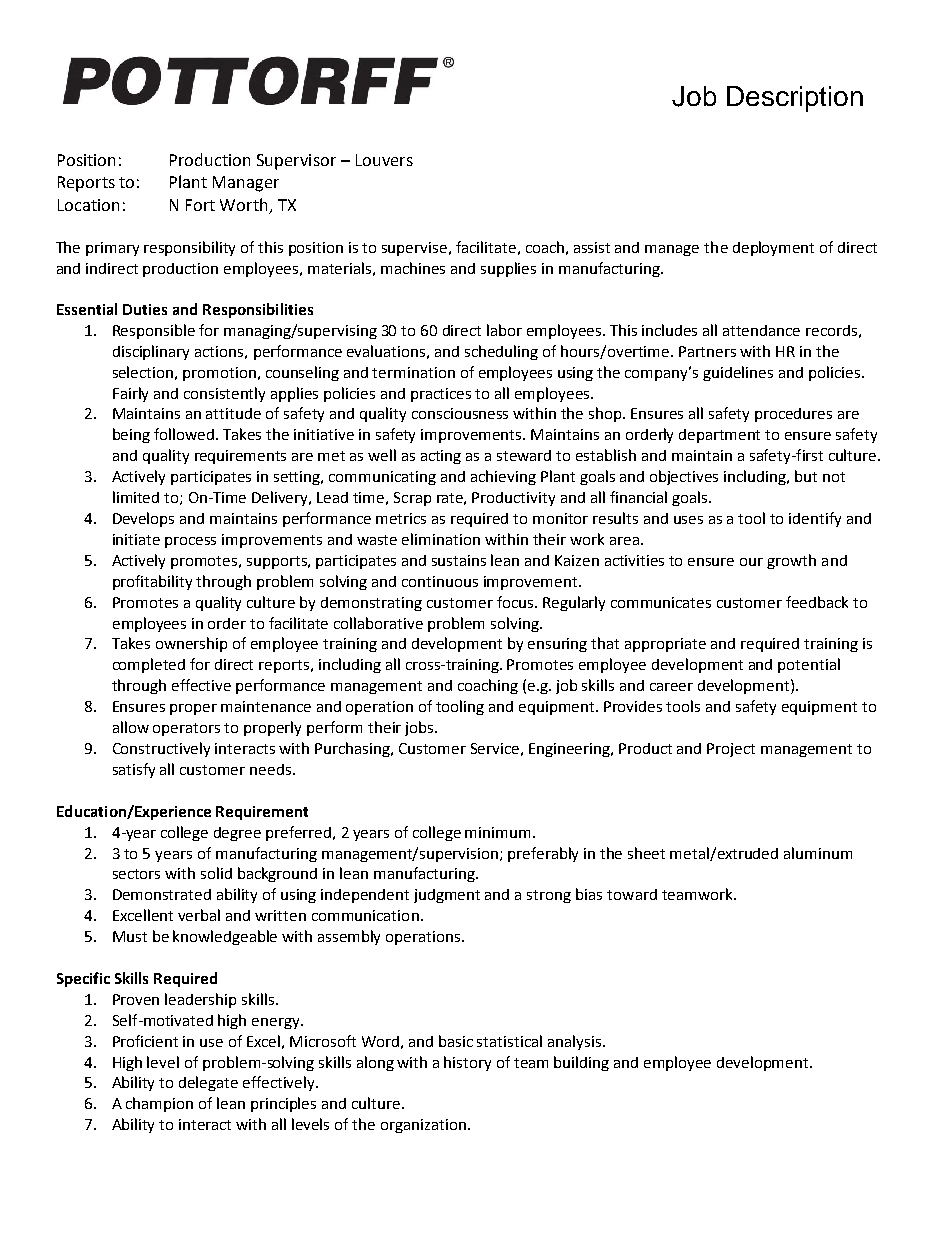 This screenshot has width=952, height=1233. I want to click on champion, so click(159, 1104).
